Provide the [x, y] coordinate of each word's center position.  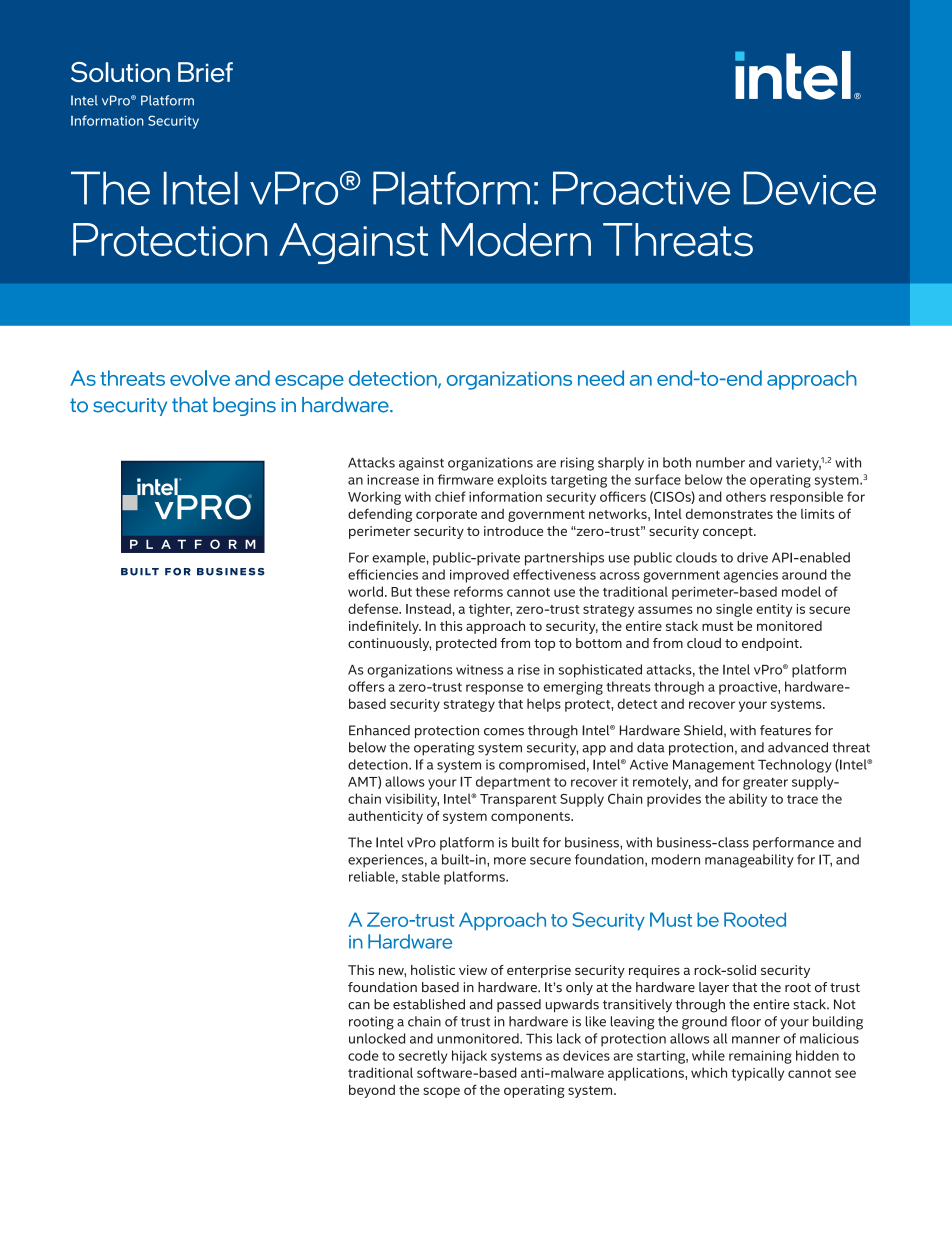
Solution [120, 72]
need [601, 378]
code [363, 1055]
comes [504, 732]
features [785, 730]
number [720, 462]
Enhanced [379, 730]
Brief [205, 72]
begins [244, 406]
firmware [466, 479]
